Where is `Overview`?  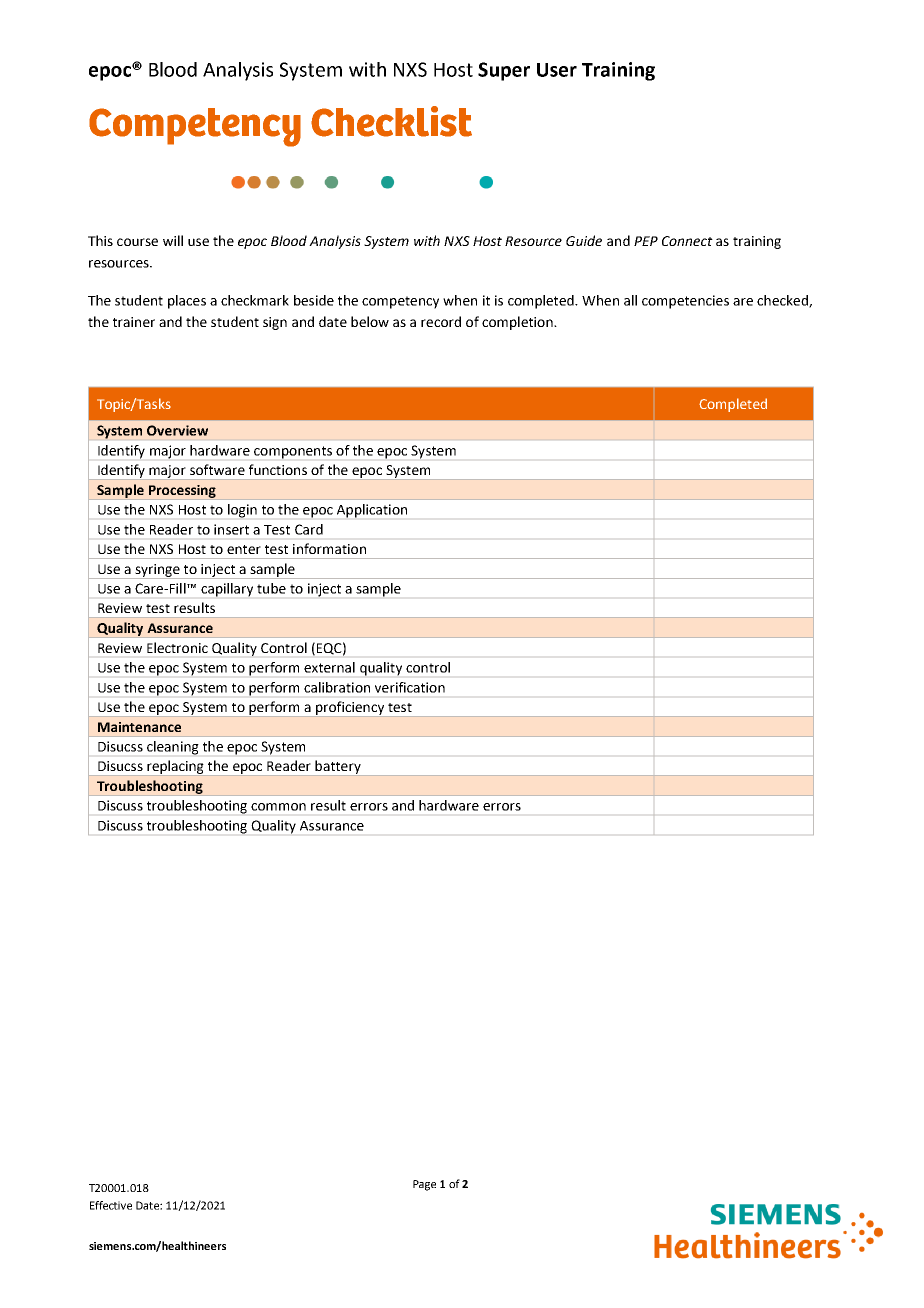 Overview is located at coordinates (177, 430).
